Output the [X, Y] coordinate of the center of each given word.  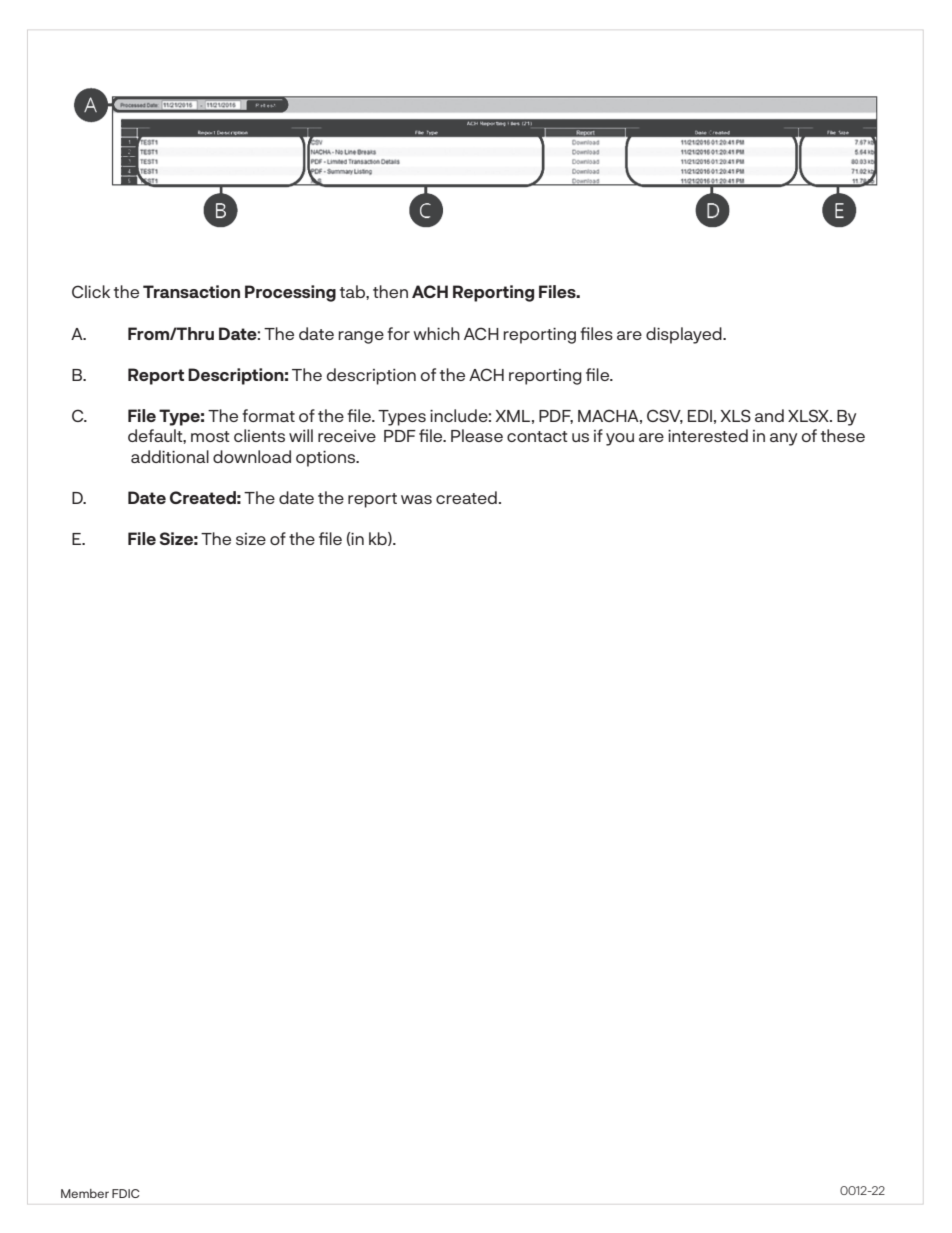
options [327, 459]
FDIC [126, 1193]
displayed [685, 335]
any [783, 439]
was [416, 499]
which [436, 333]
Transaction [191, 291]
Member [85, 1193]
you [620, 439]
